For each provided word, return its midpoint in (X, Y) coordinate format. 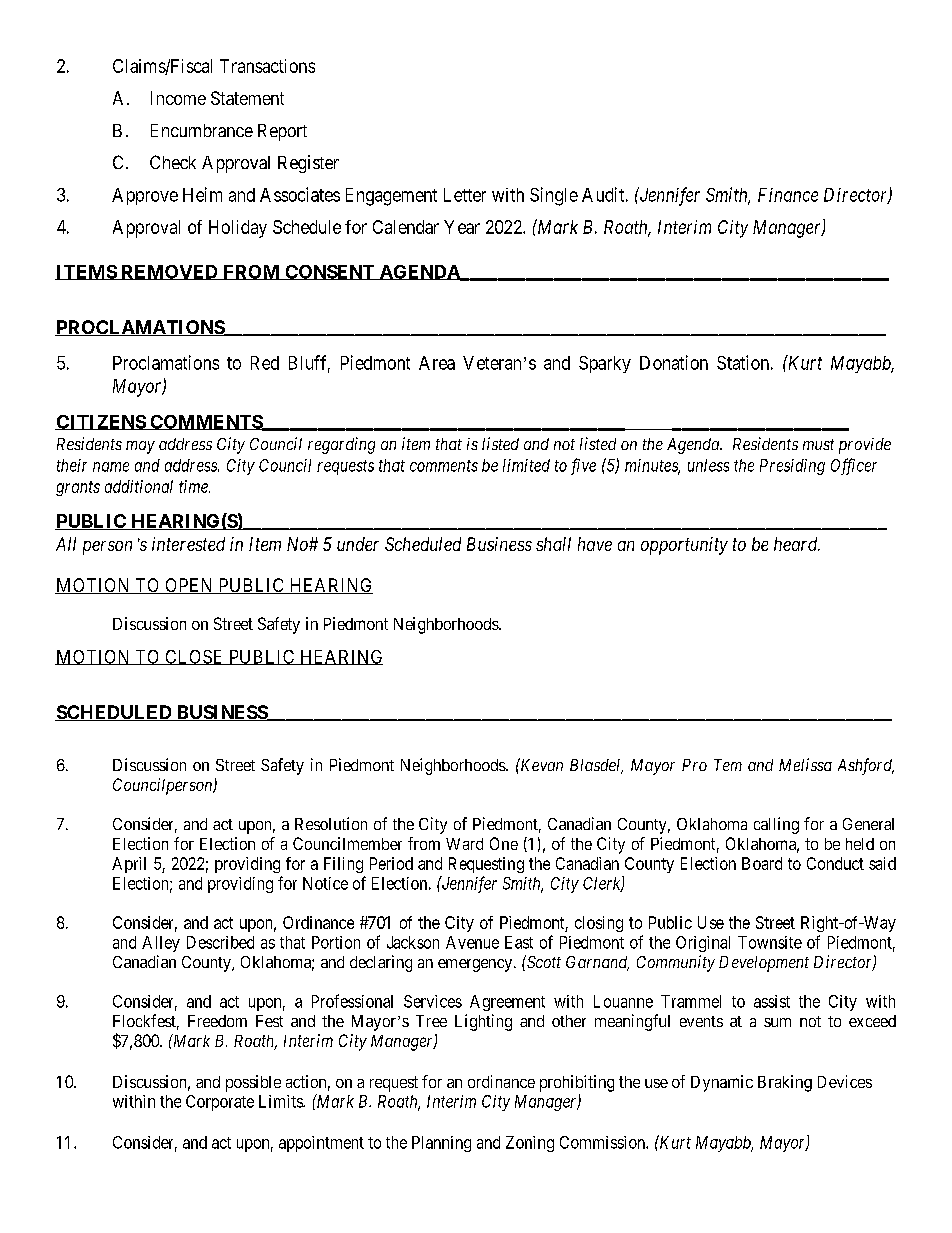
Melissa (805, 764)
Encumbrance (202, 130)
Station (743, 362)
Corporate (220, 1103)
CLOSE (194, 657)
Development (764, 964)
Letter (465, 195)
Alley (161, 944)
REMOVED (169, 272)
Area (437, 363)
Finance (788, 195)
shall (553, 544)
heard (797, 544)
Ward (464, 844)
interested (188, 544)
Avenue (472, 942)
